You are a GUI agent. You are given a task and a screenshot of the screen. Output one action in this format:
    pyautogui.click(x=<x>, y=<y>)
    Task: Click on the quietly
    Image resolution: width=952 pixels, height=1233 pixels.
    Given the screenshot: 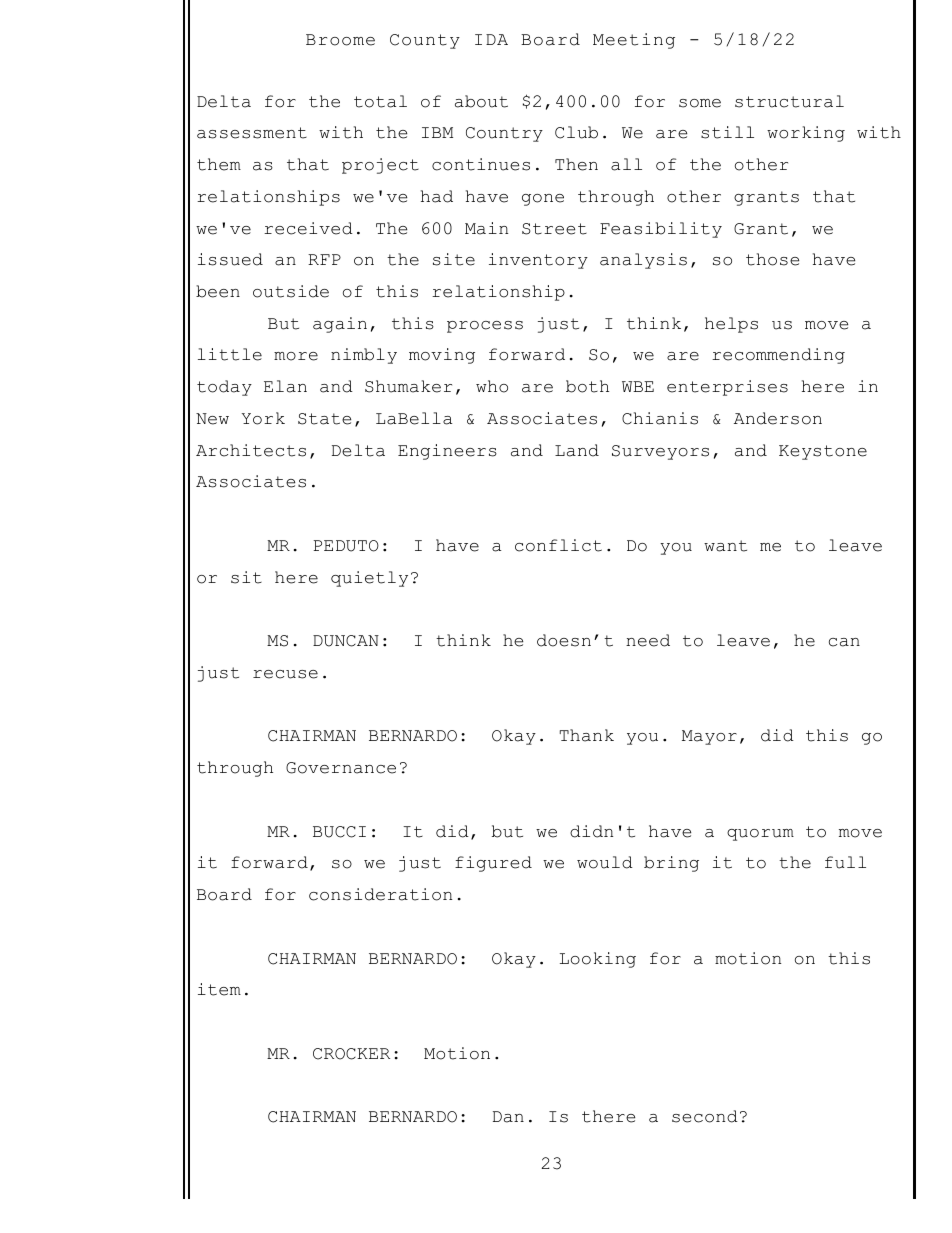 What is the action you would take?
    pyautogui.click(x=369, y=579)
